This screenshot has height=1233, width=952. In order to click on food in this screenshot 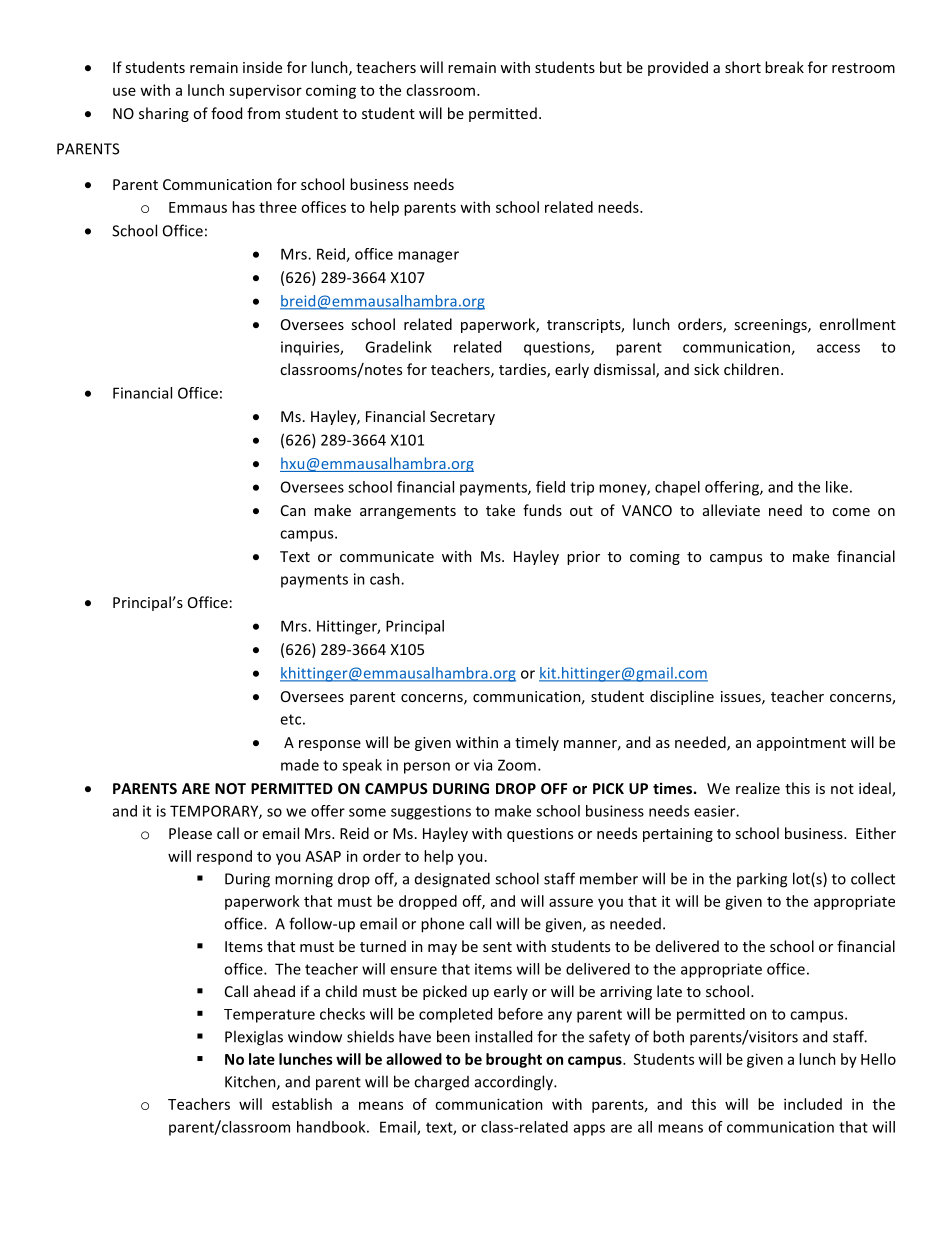, I will do `click(226, 113)`.
